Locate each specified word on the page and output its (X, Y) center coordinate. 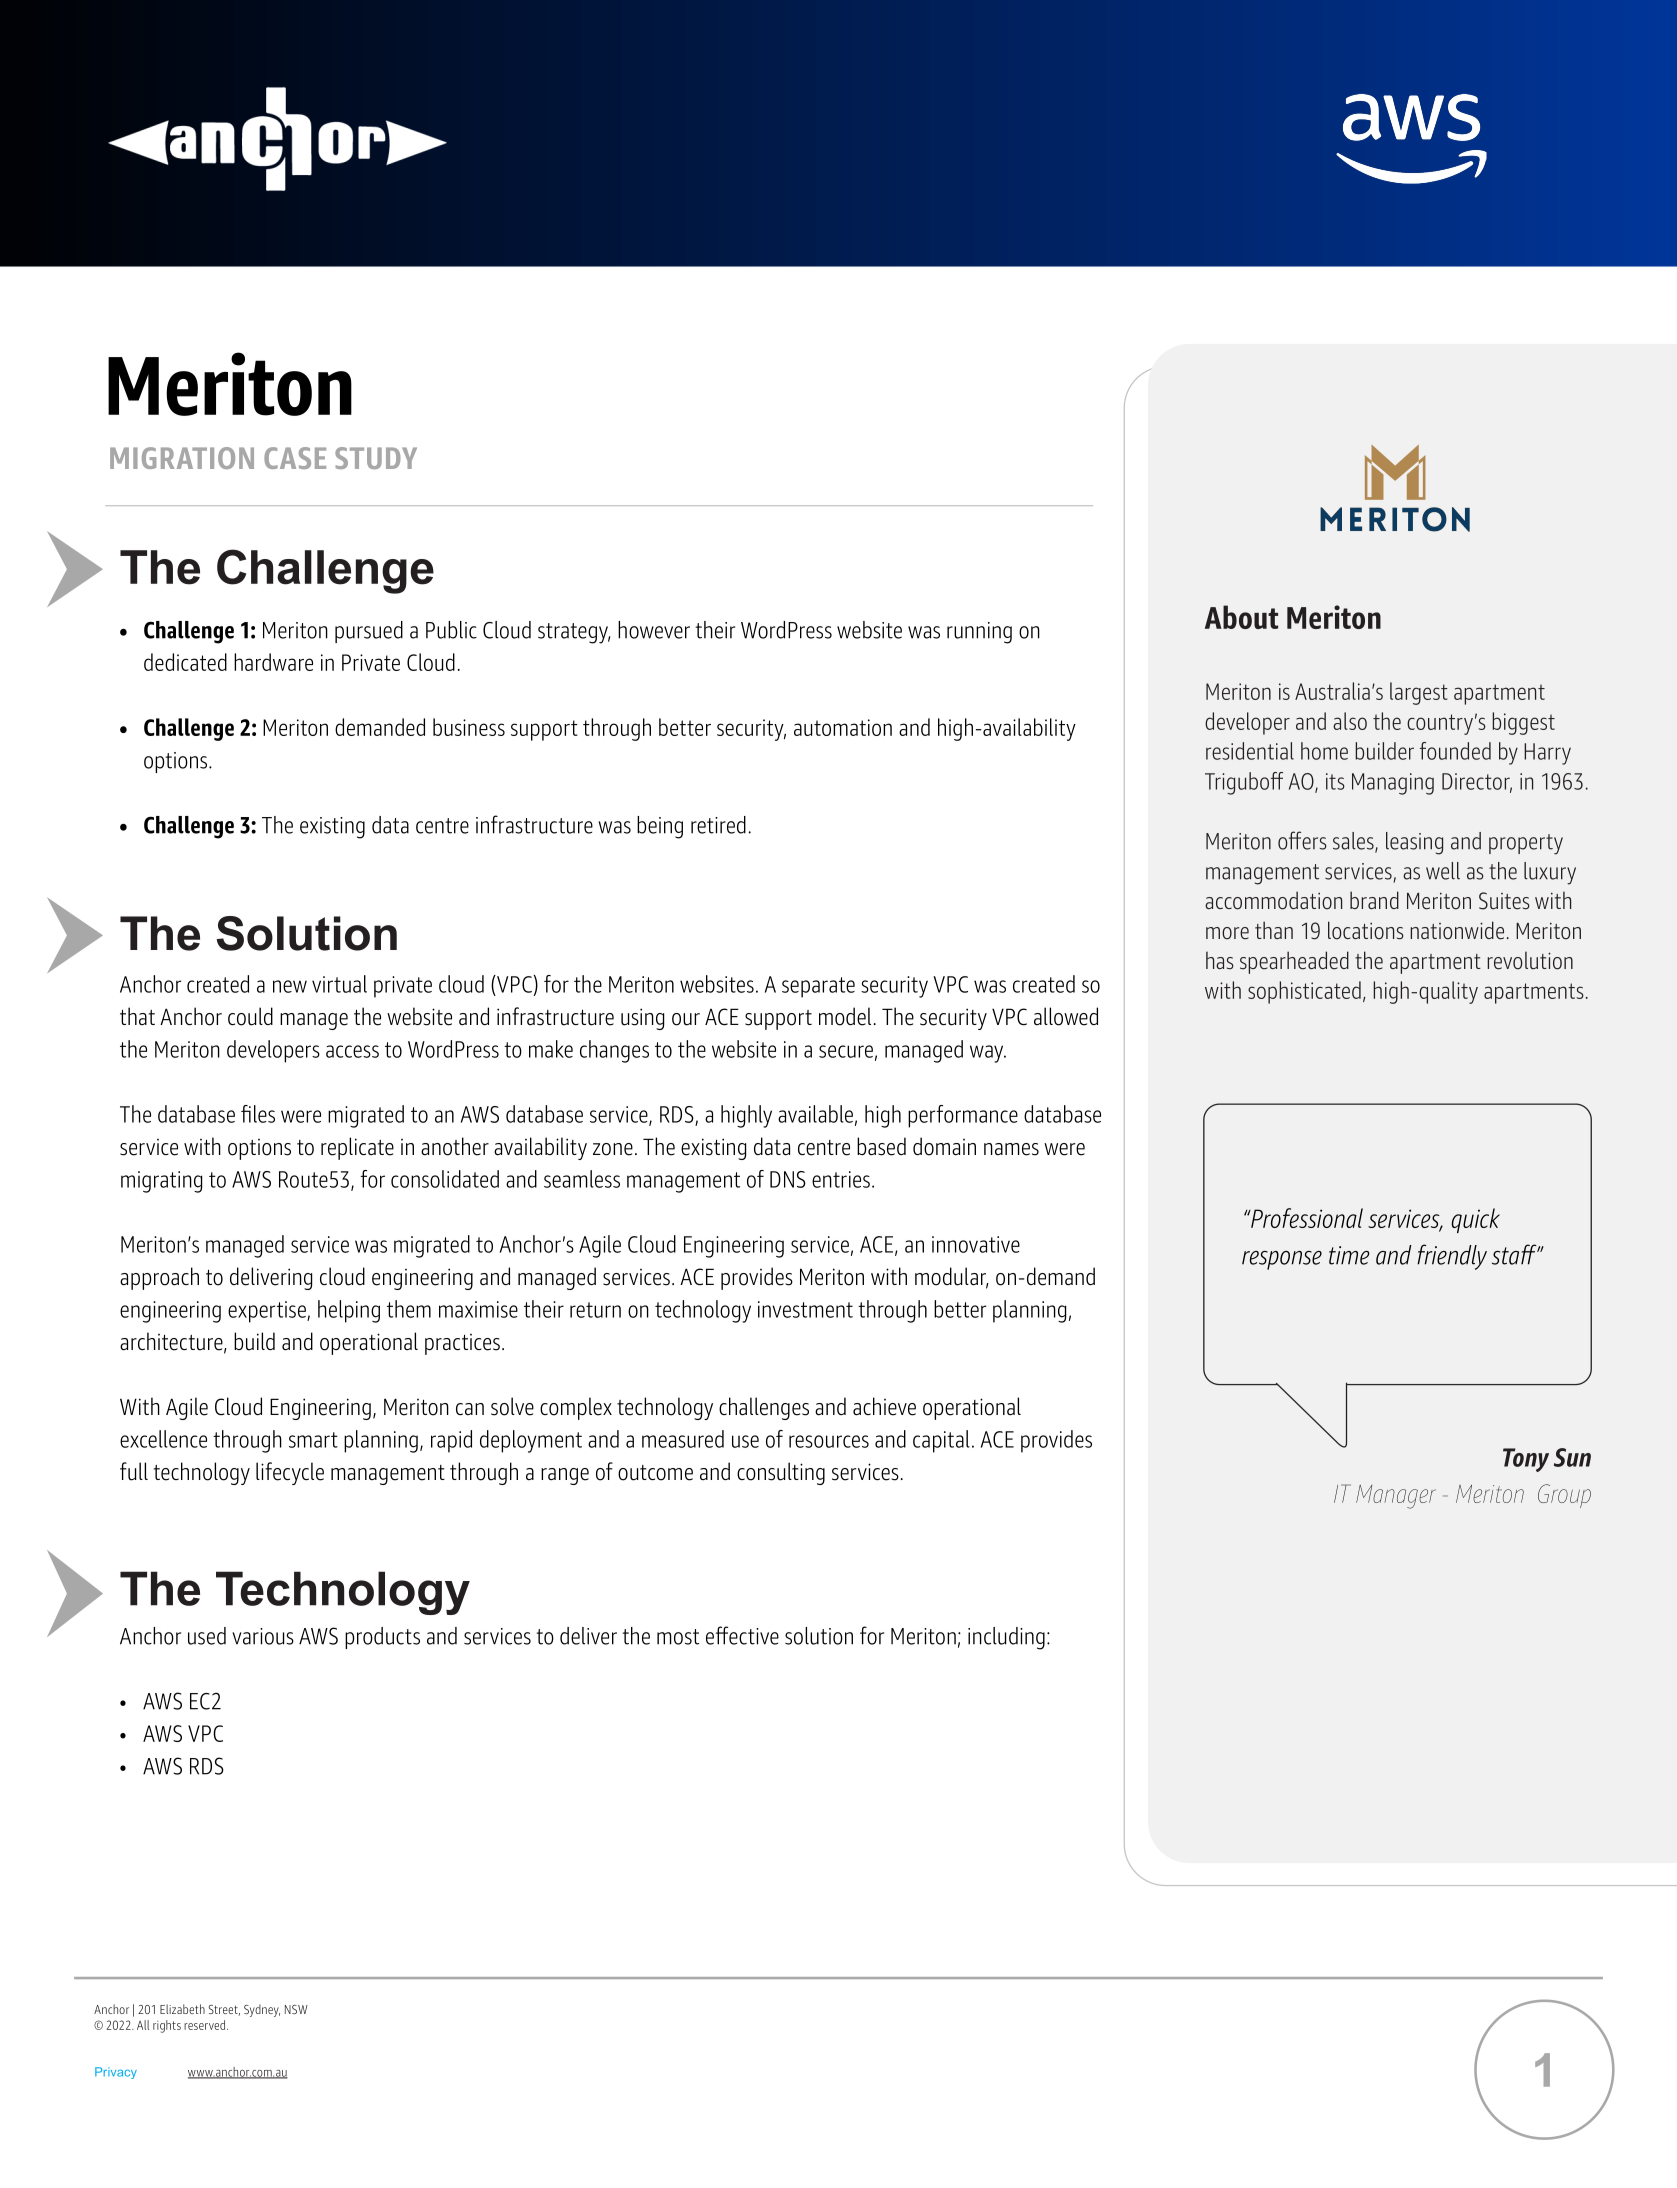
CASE (295, 458)
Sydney (262, 2010)
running (979, 633)
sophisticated (1304, 992)
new (290, 986)
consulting (781, 1473)
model (845, 1016)
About (1241, 617)
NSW (296, 2009)
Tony (1526, 1460)
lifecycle (290, 1473)
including (1006, 1638)
